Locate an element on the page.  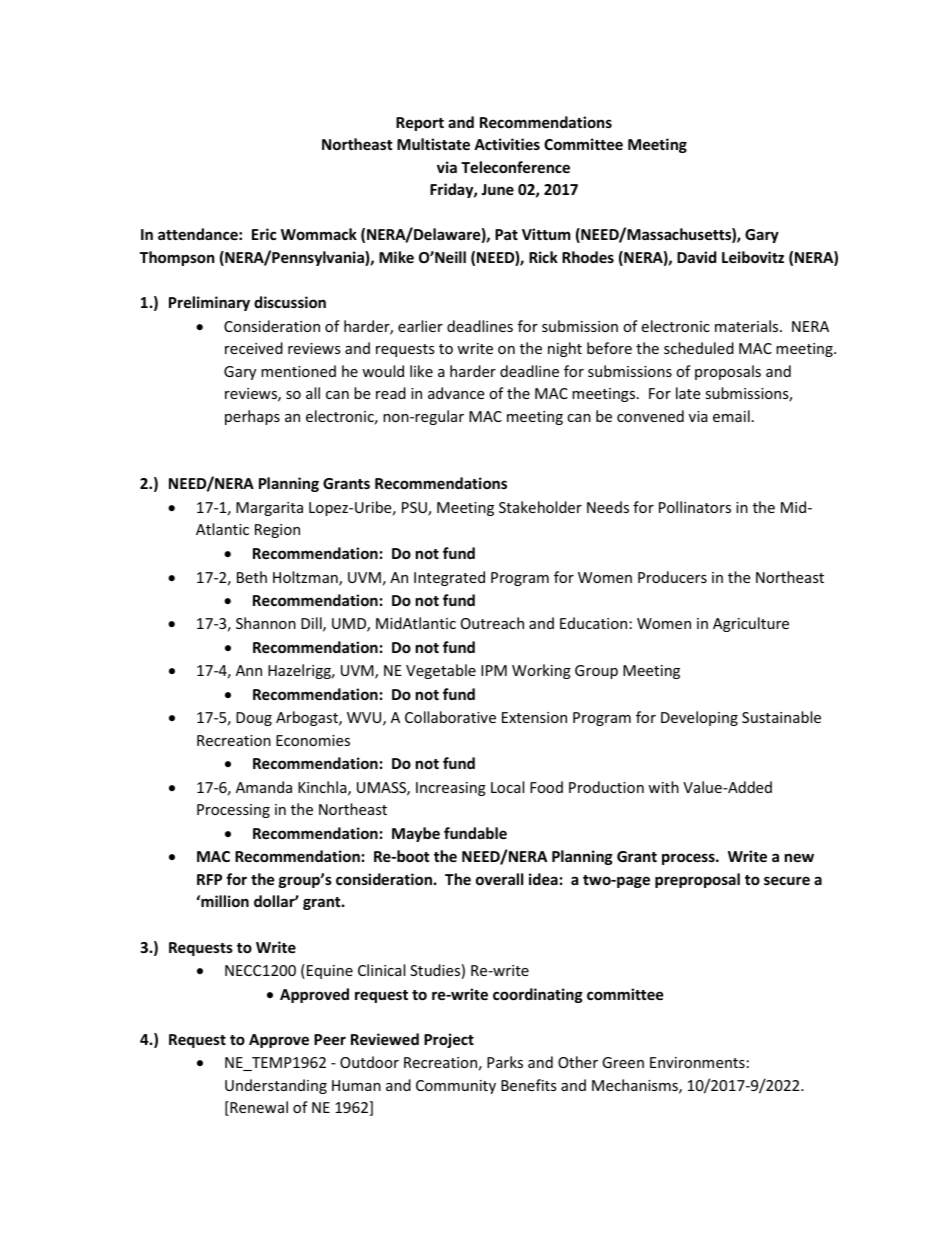
Shannon is located at coordinates (266, 623).
